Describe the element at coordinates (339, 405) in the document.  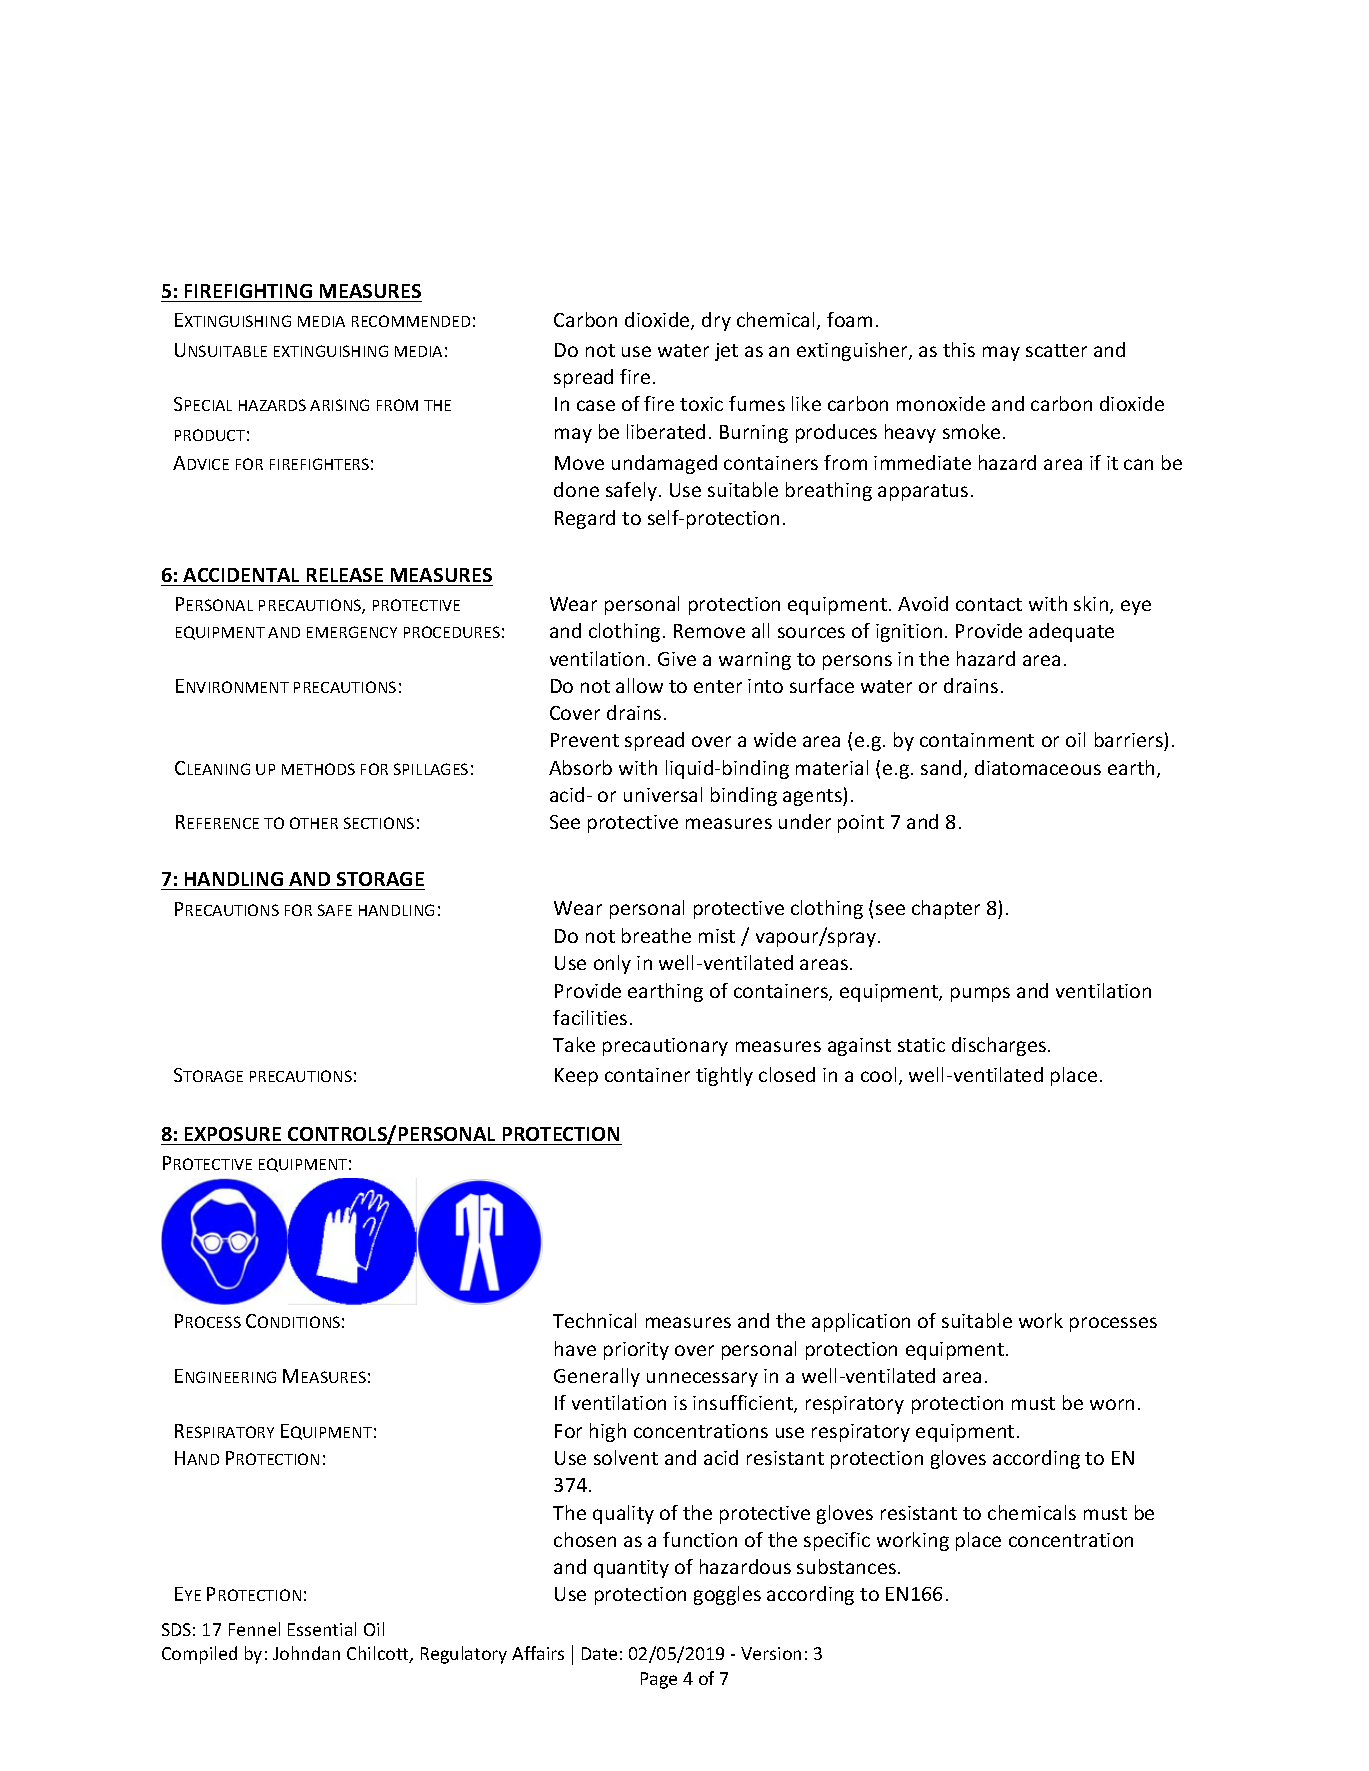
I see `ARISING` at that location.
